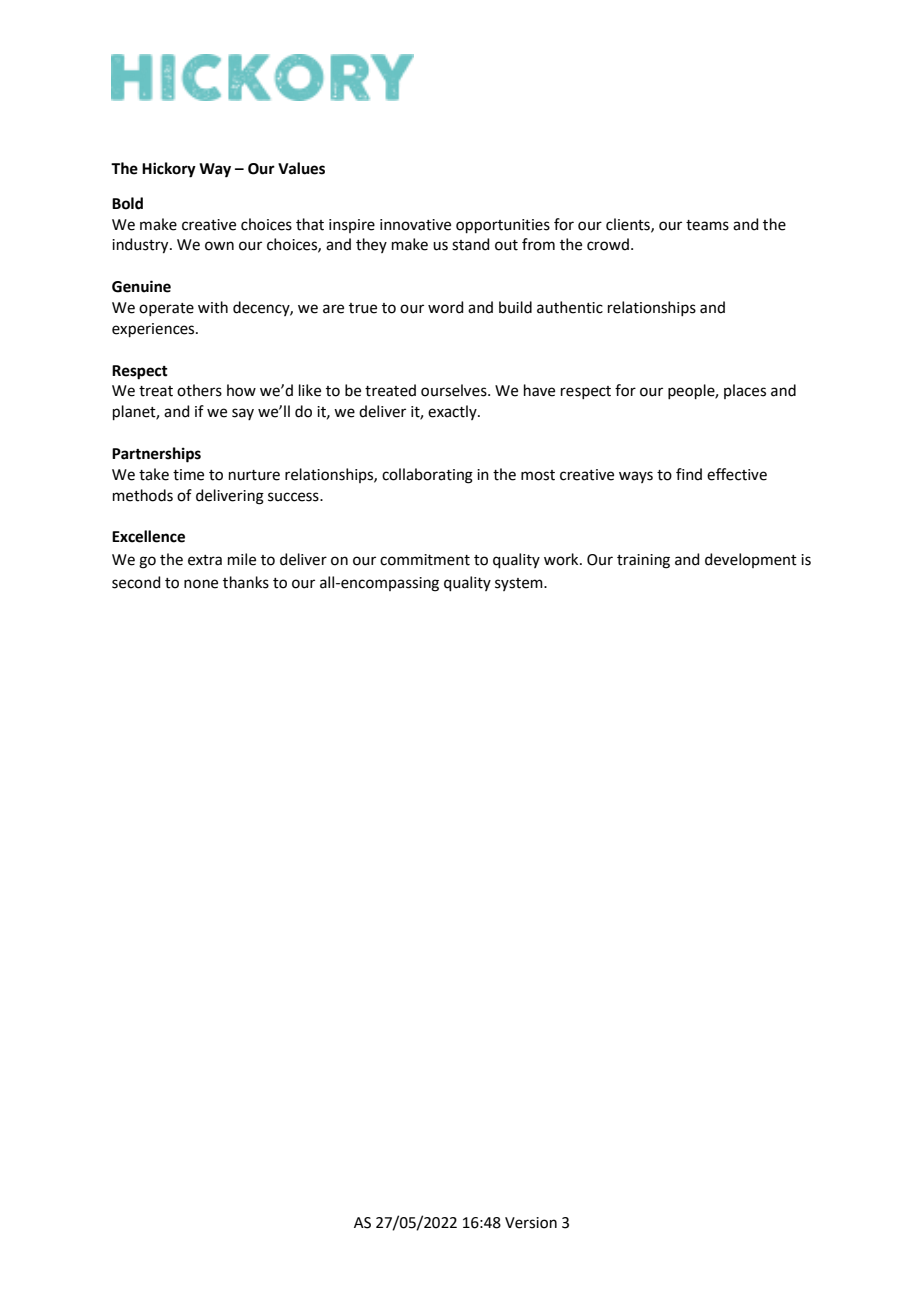  I want to click on Hickory, so click(169, 170).
